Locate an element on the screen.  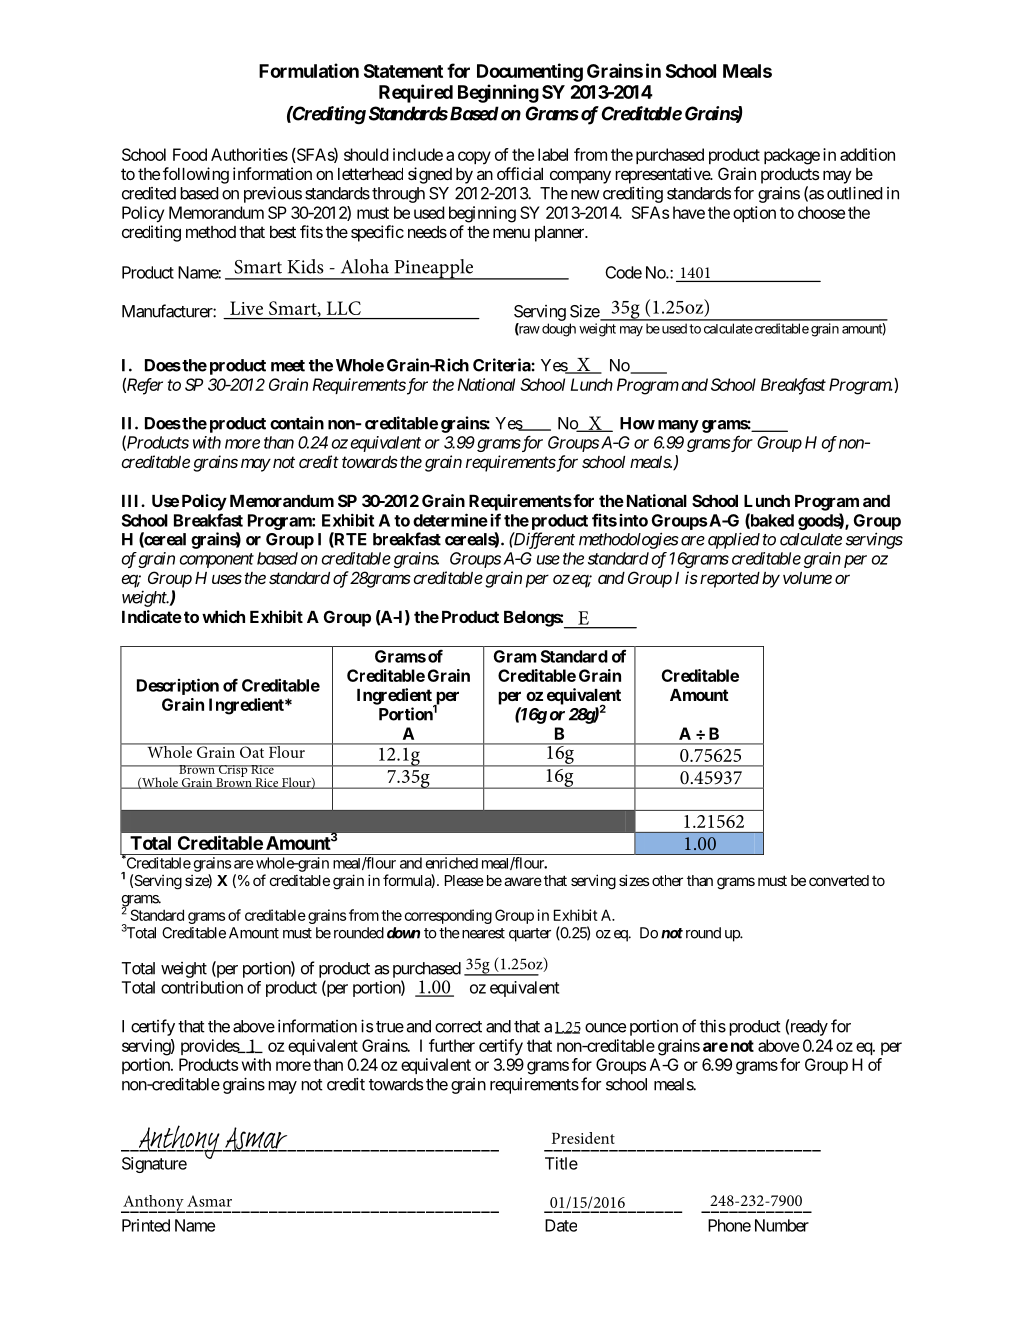
meet is located at coordinates (288, 366).
